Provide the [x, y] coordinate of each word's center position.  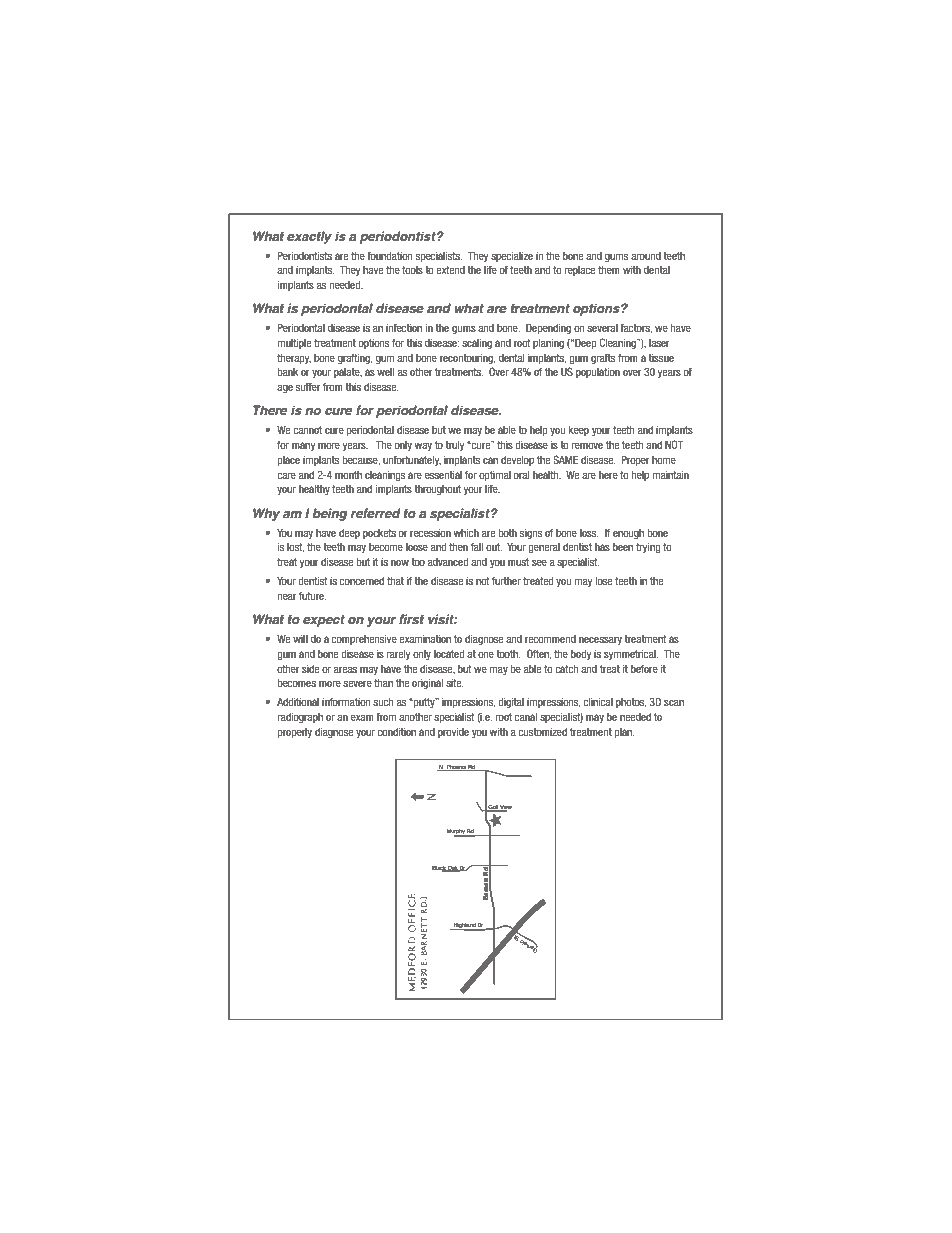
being [329, 514]
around [646, 256]
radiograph [300, 718]
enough [628, 534]
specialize [512, 257]
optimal [495, 476]
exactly [309, 237]
